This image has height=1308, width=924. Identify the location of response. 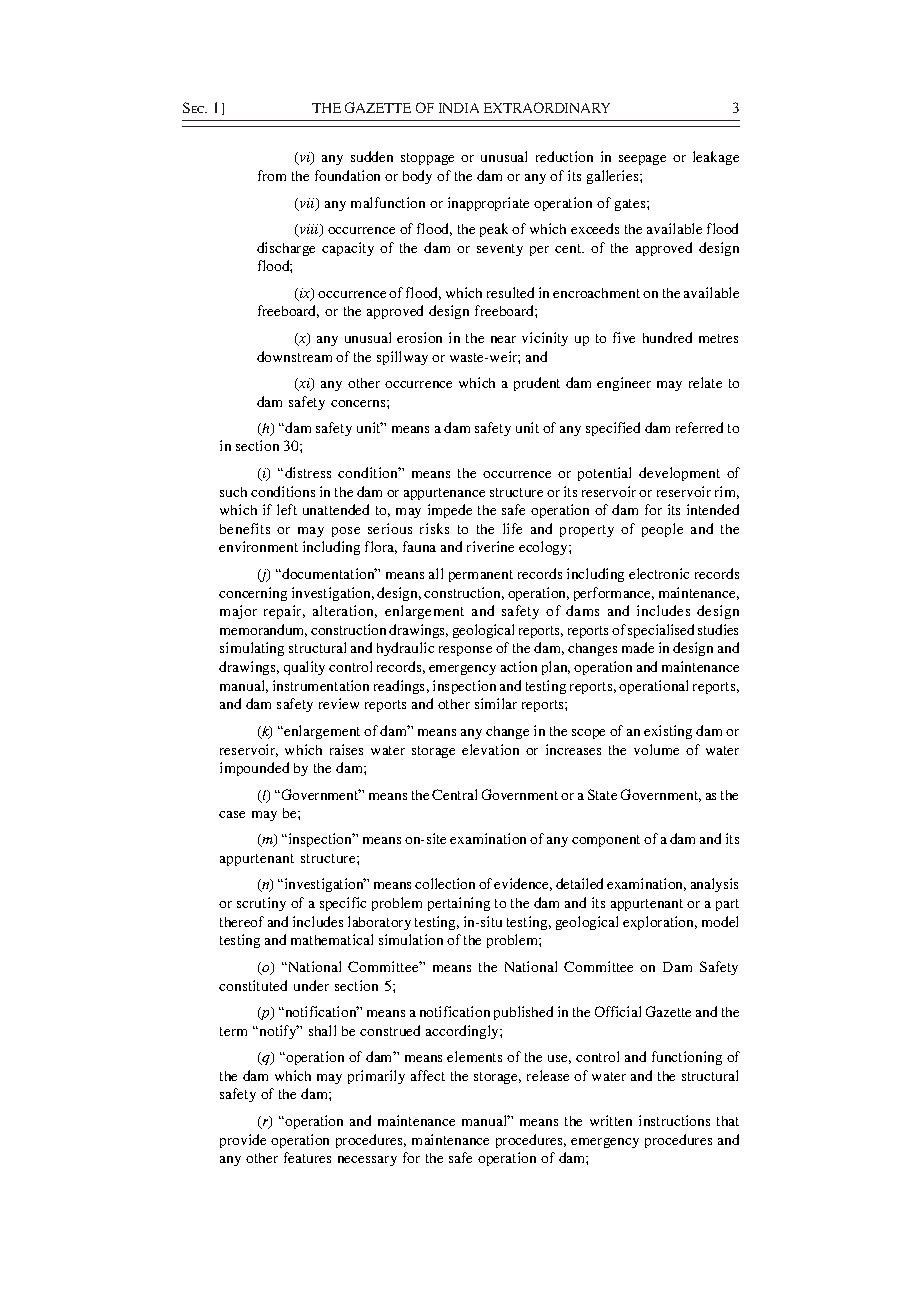
(465, 651).
